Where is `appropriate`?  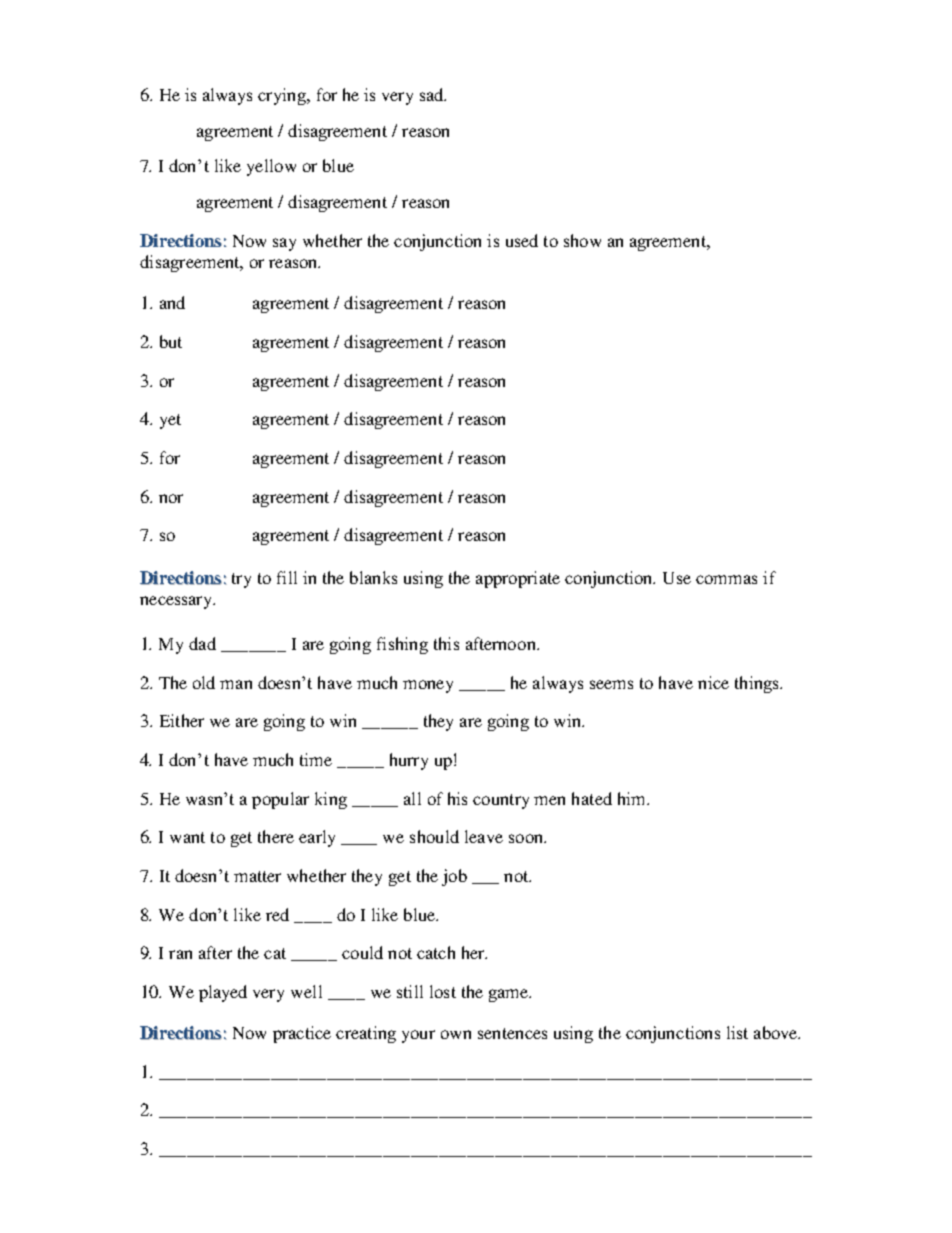 appropriate is located at coordinates (518, 579).
